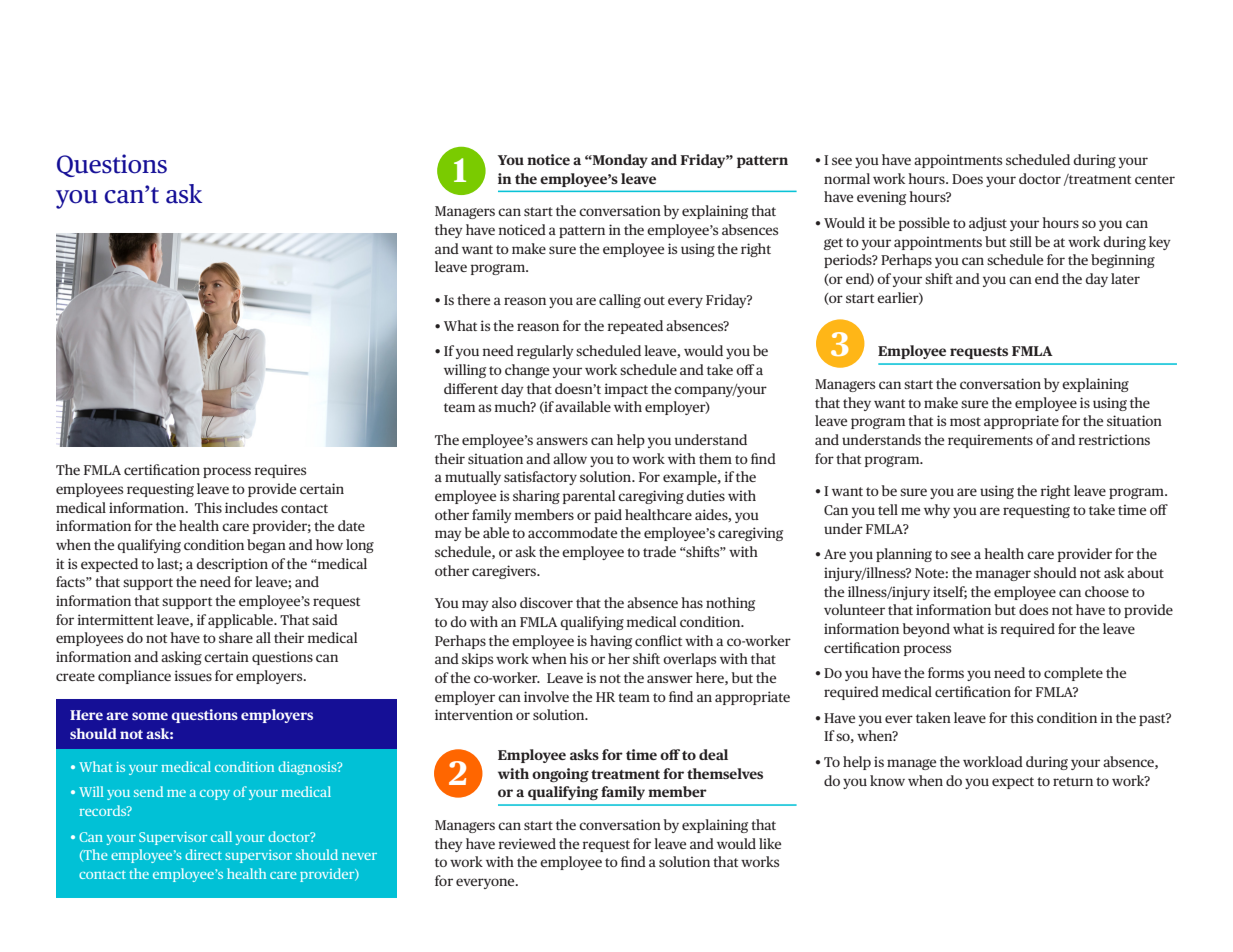  I want to click on Monday, so click(619, 161).
